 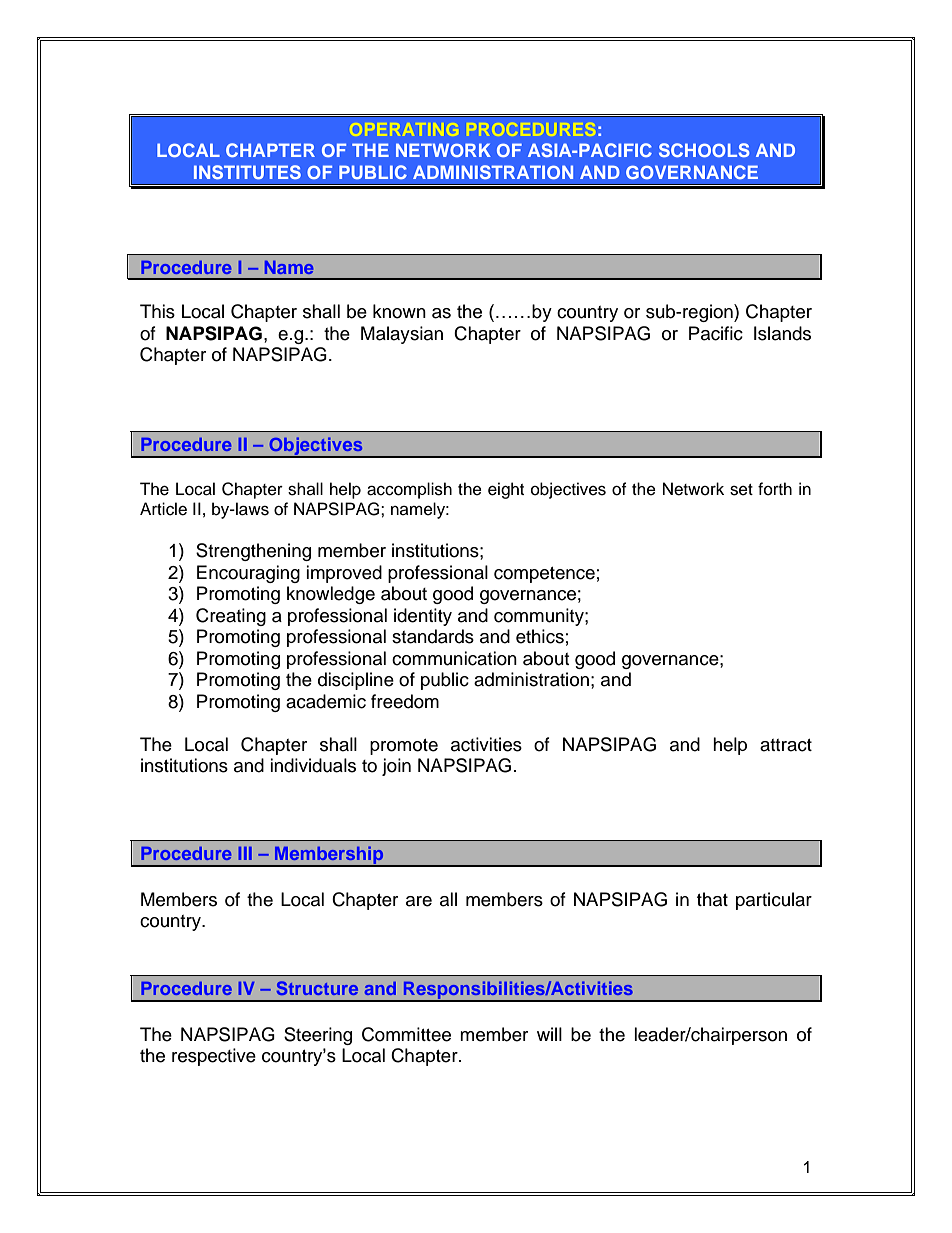 What do you see at coordinates (214, 1057) in the screenshot?
I see `respective` at bounding box center [214, 1057].
